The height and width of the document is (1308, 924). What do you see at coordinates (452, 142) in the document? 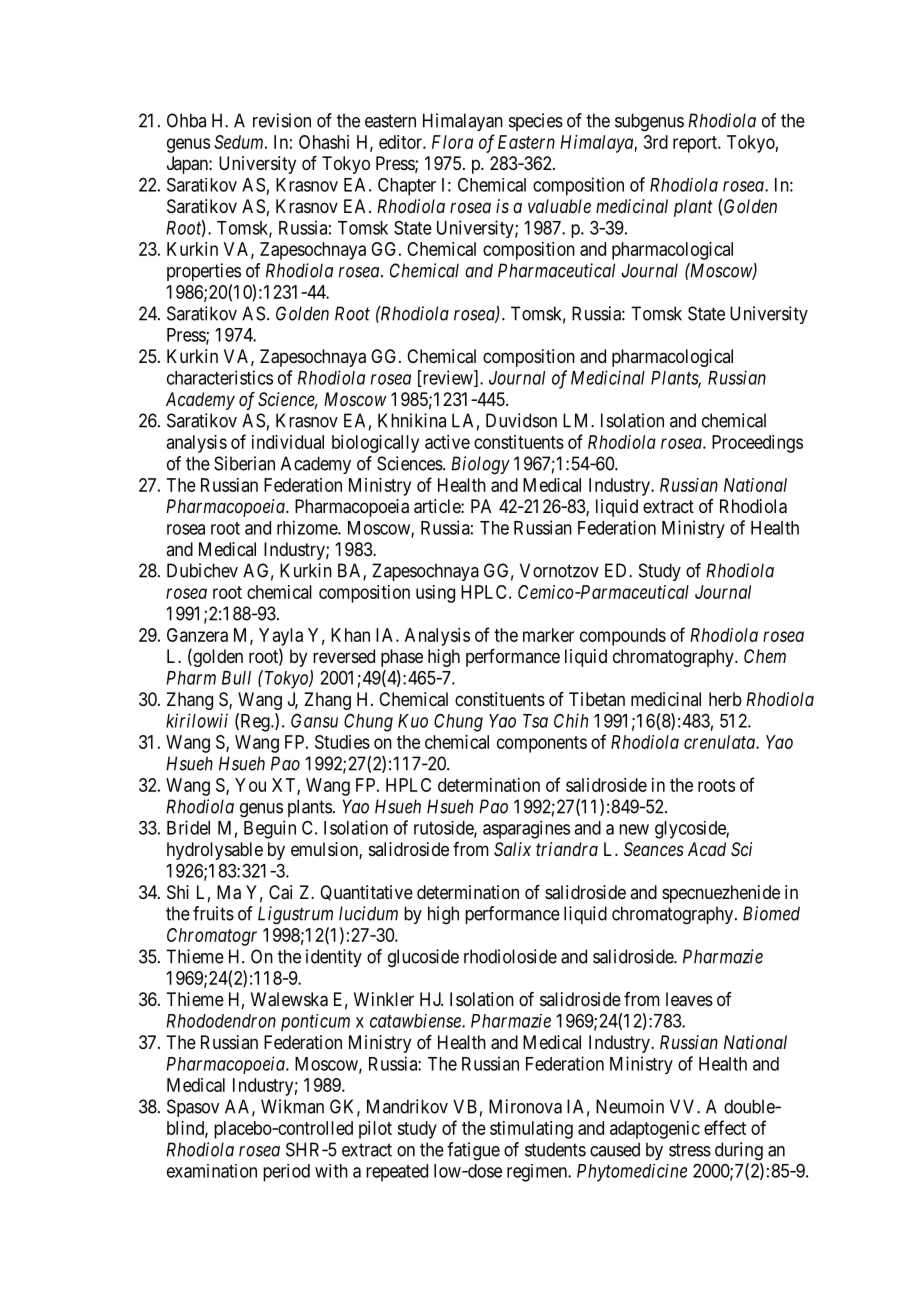
I see `Flora` at bounding box center [452, 142].
